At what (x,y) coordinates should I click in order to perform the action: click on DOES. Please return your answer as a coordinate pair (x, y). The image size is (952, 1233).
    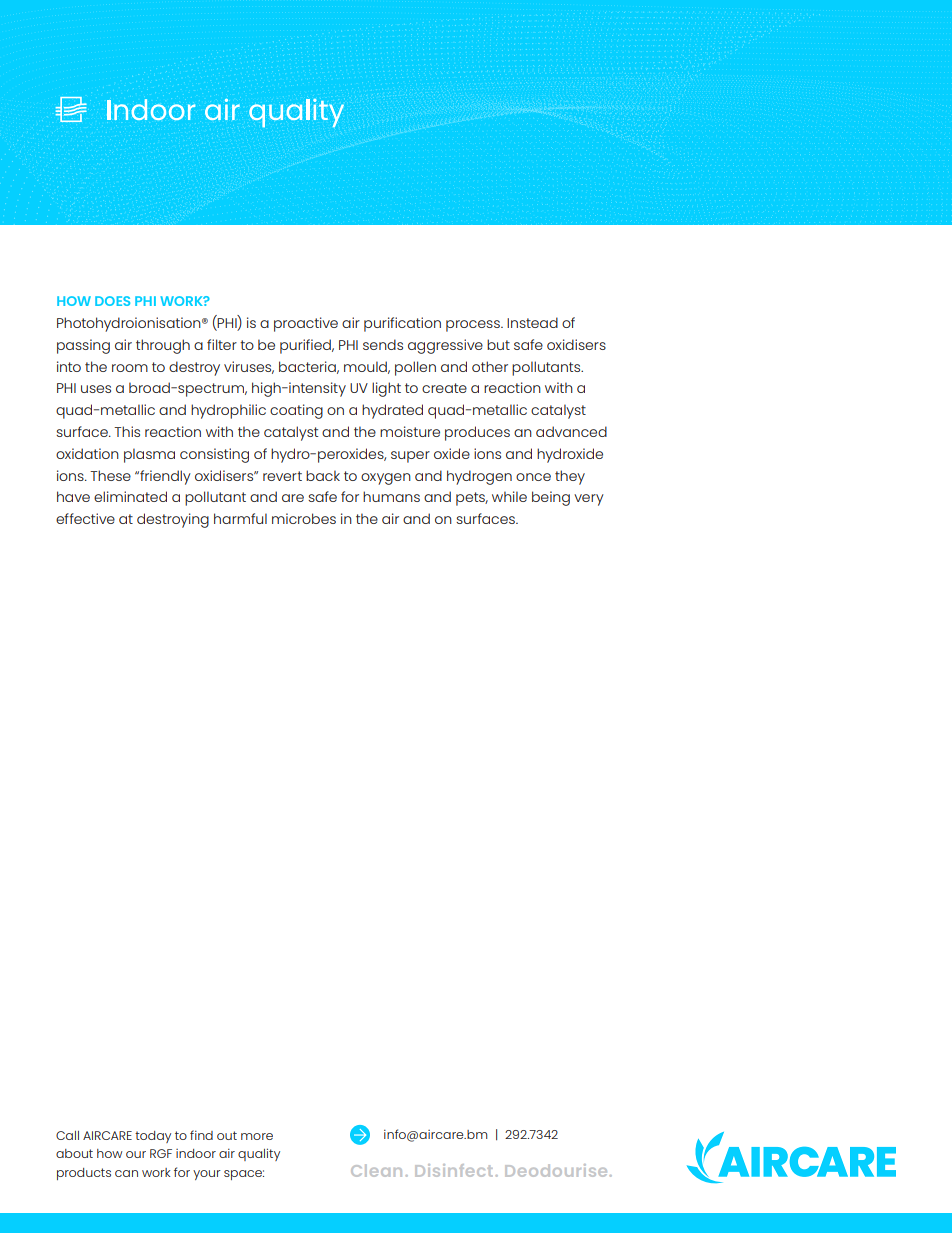
    Looking at the image, I should click on (112, 301).
